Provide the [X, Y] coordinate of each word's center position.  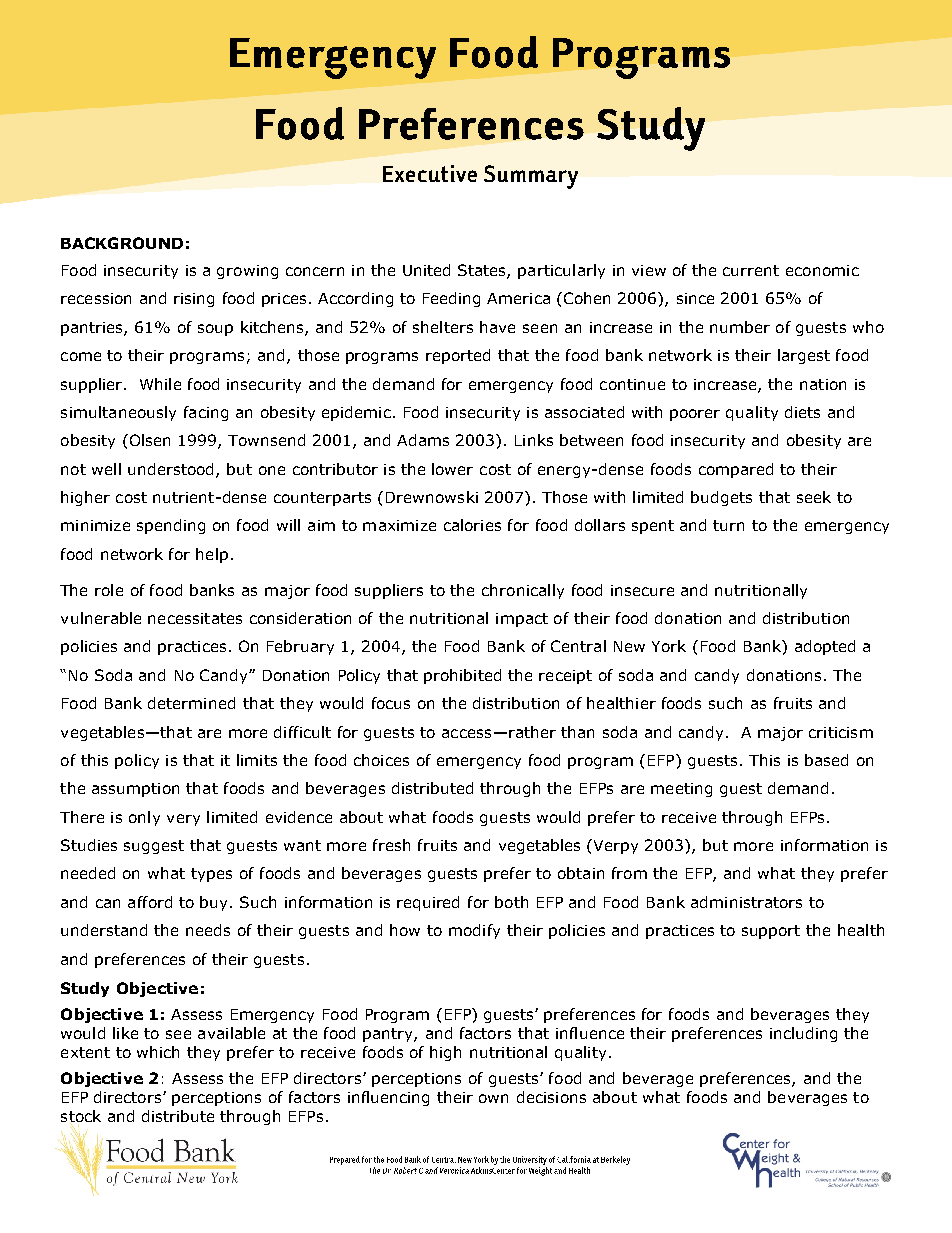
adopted [825, 647]
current [751, 270]
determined [191, 703]
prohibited [462, 676]
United [426, 270]
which [158, 1052]
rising [194, 300]
